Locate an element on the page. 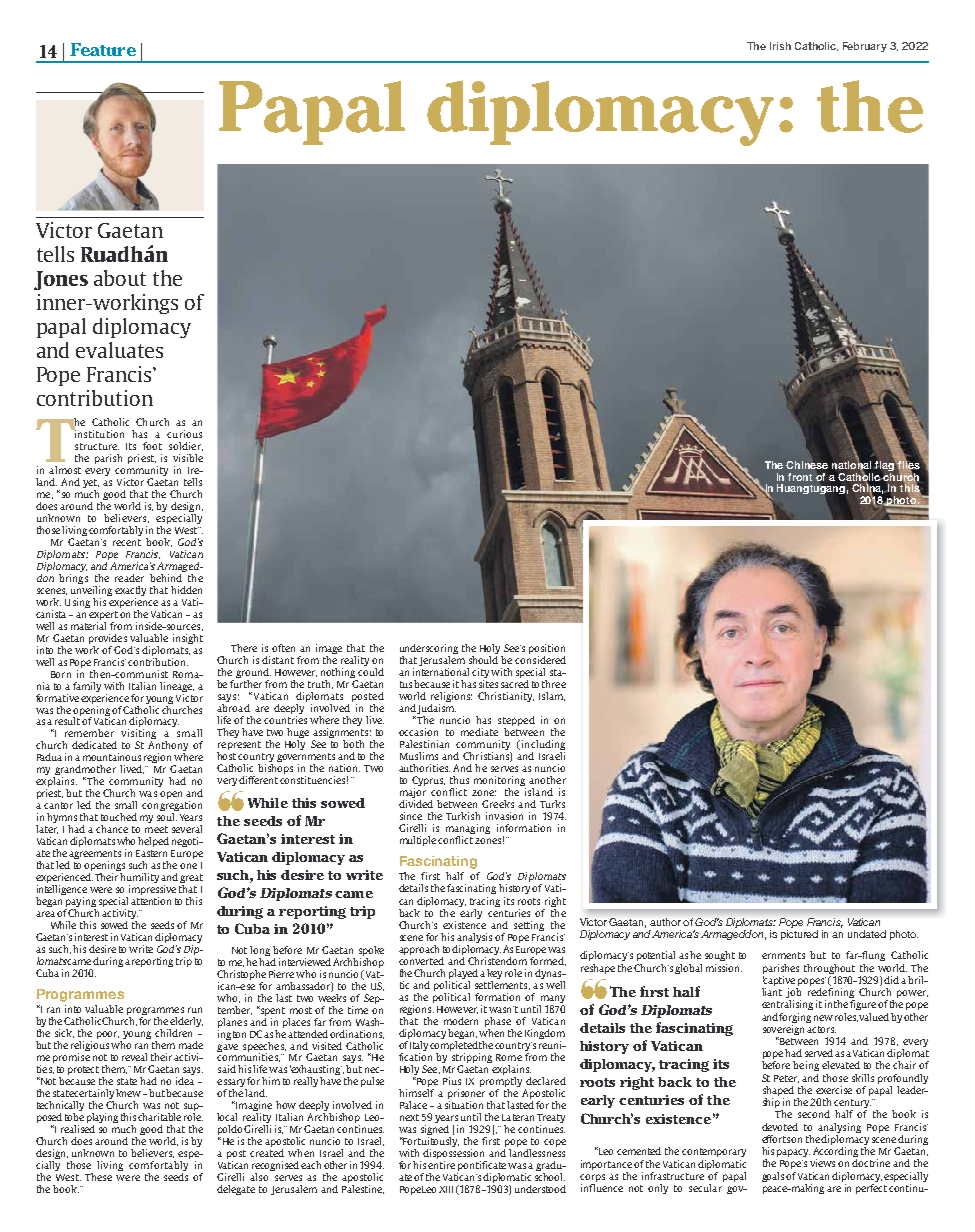 Image resolution: width=975 pixels, height=1232 pixels. charitable is located at coordinates (159, 1117).
